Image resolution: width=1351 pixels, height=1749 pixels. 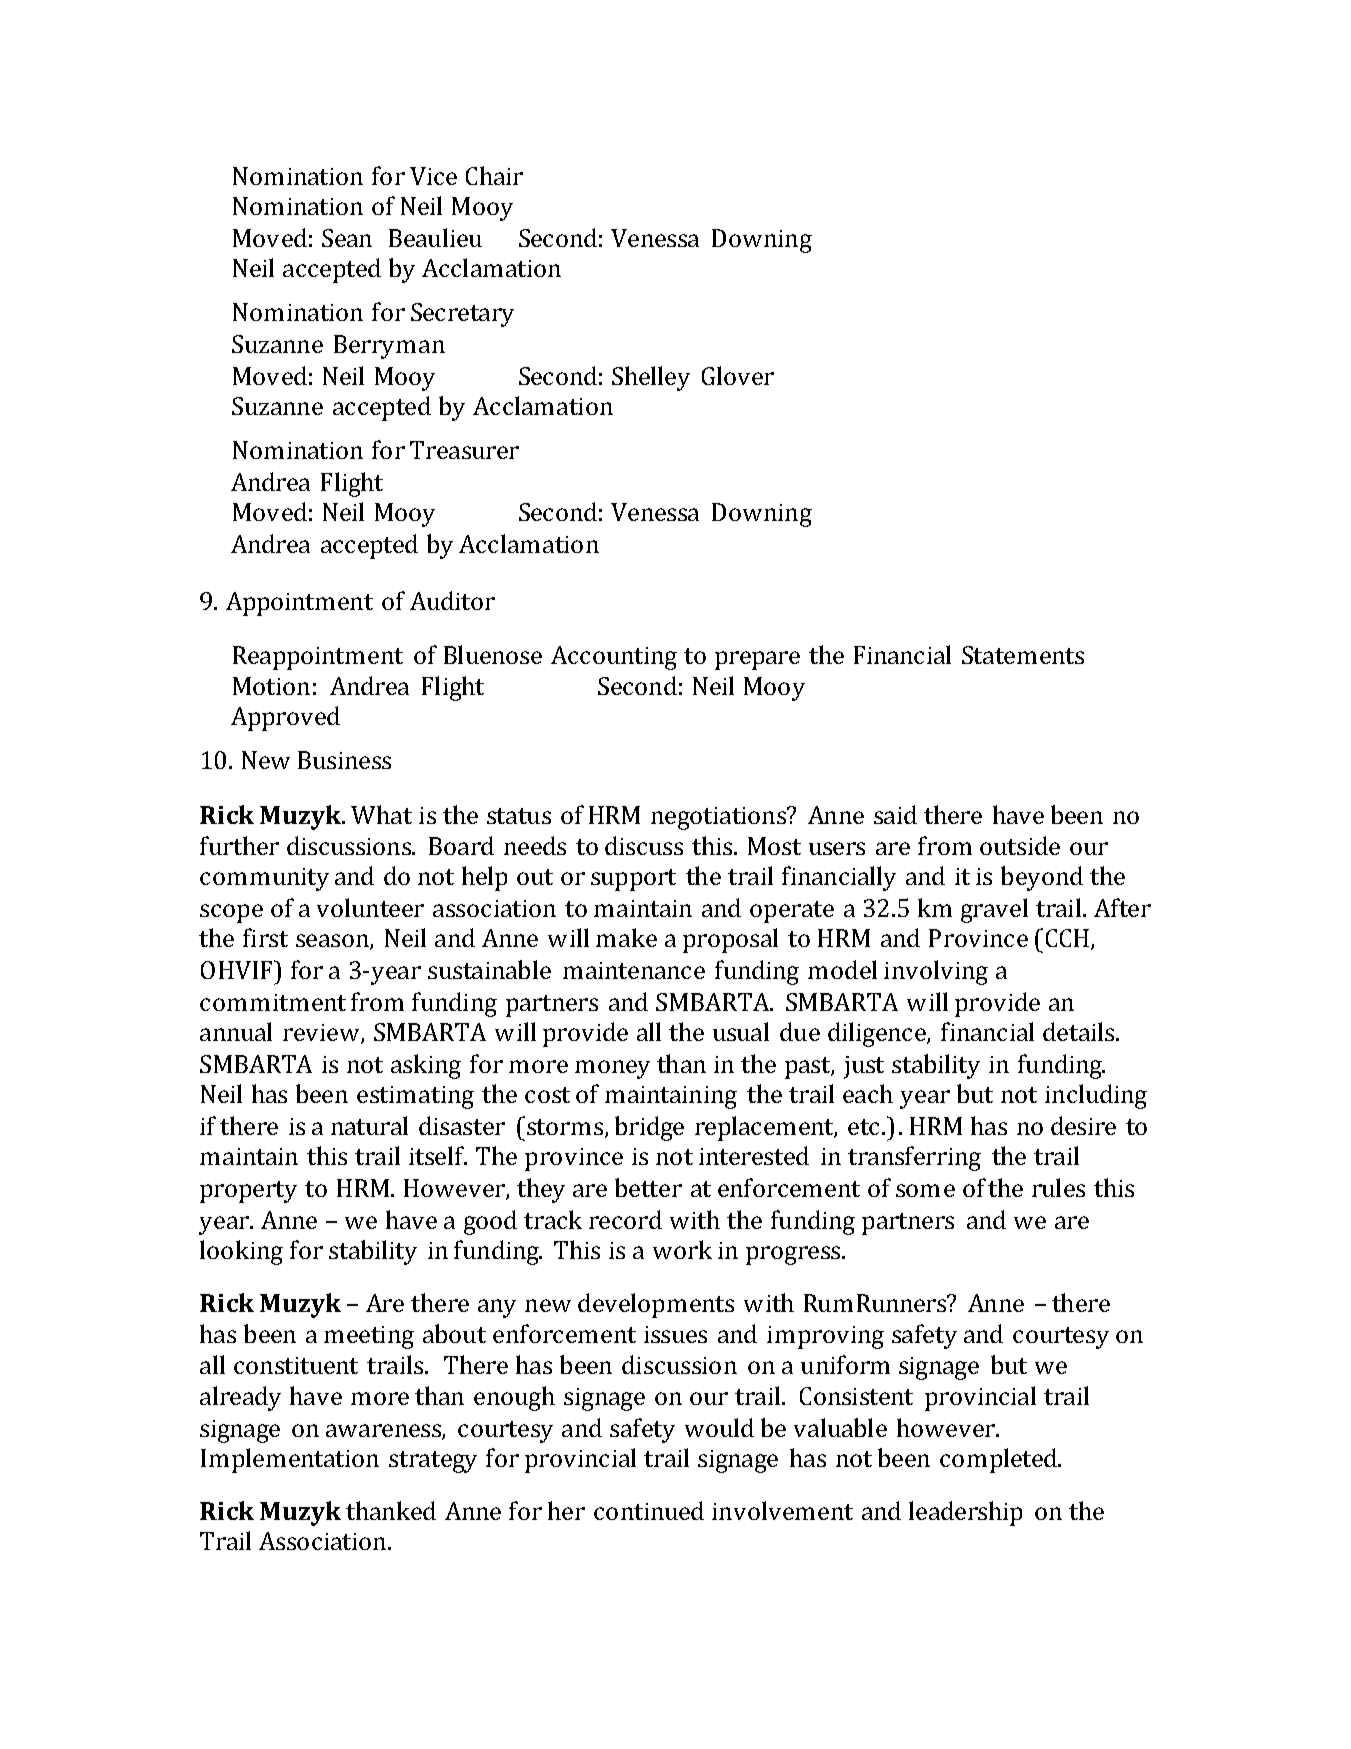 What do you see at coordinates (649, 1510) in the screenshot?
I see `continued` at bounding box center [649, 1510].
